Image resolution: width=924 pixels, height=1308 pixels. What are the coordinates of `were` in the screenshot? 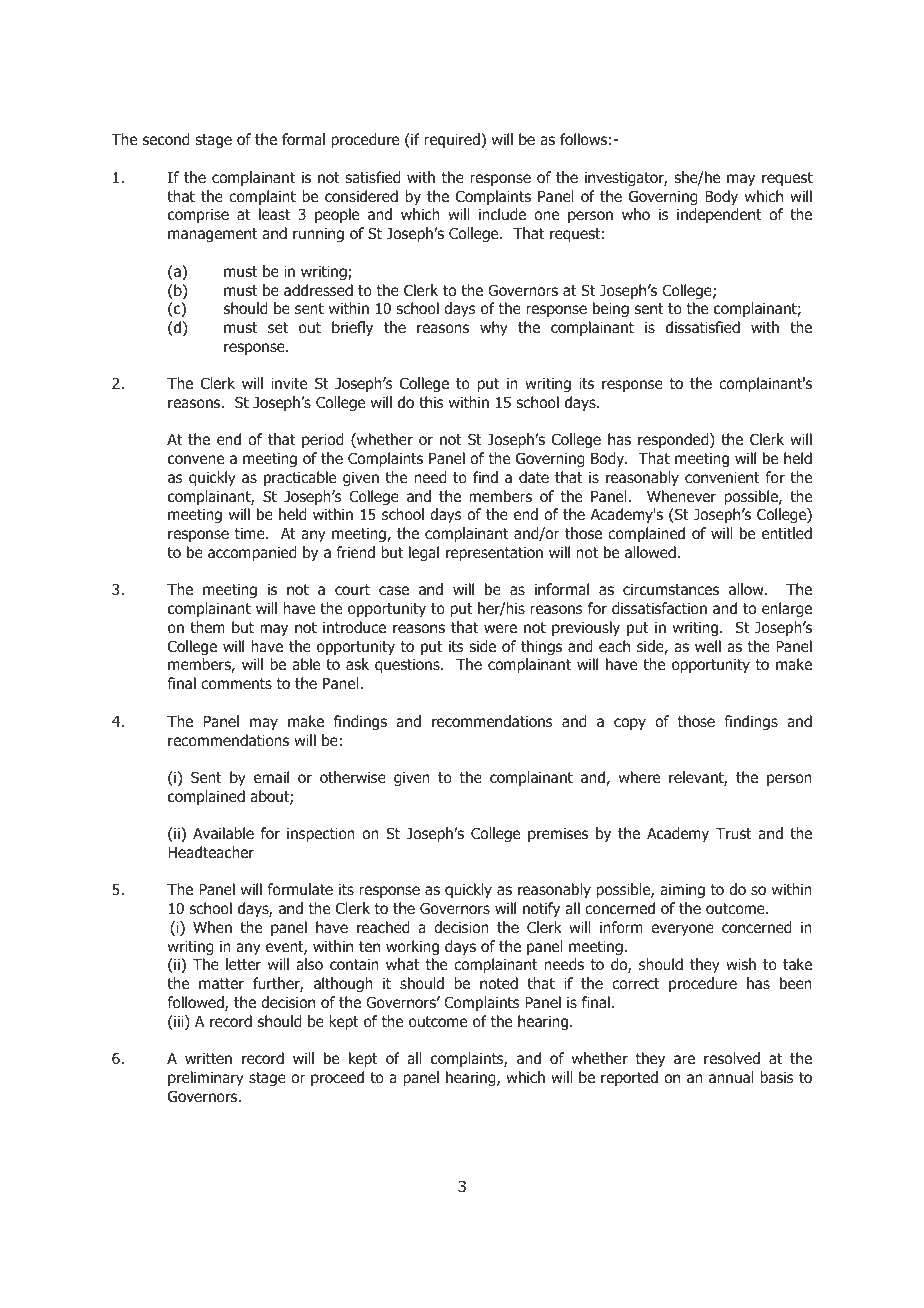 It's located at (500, 628).
